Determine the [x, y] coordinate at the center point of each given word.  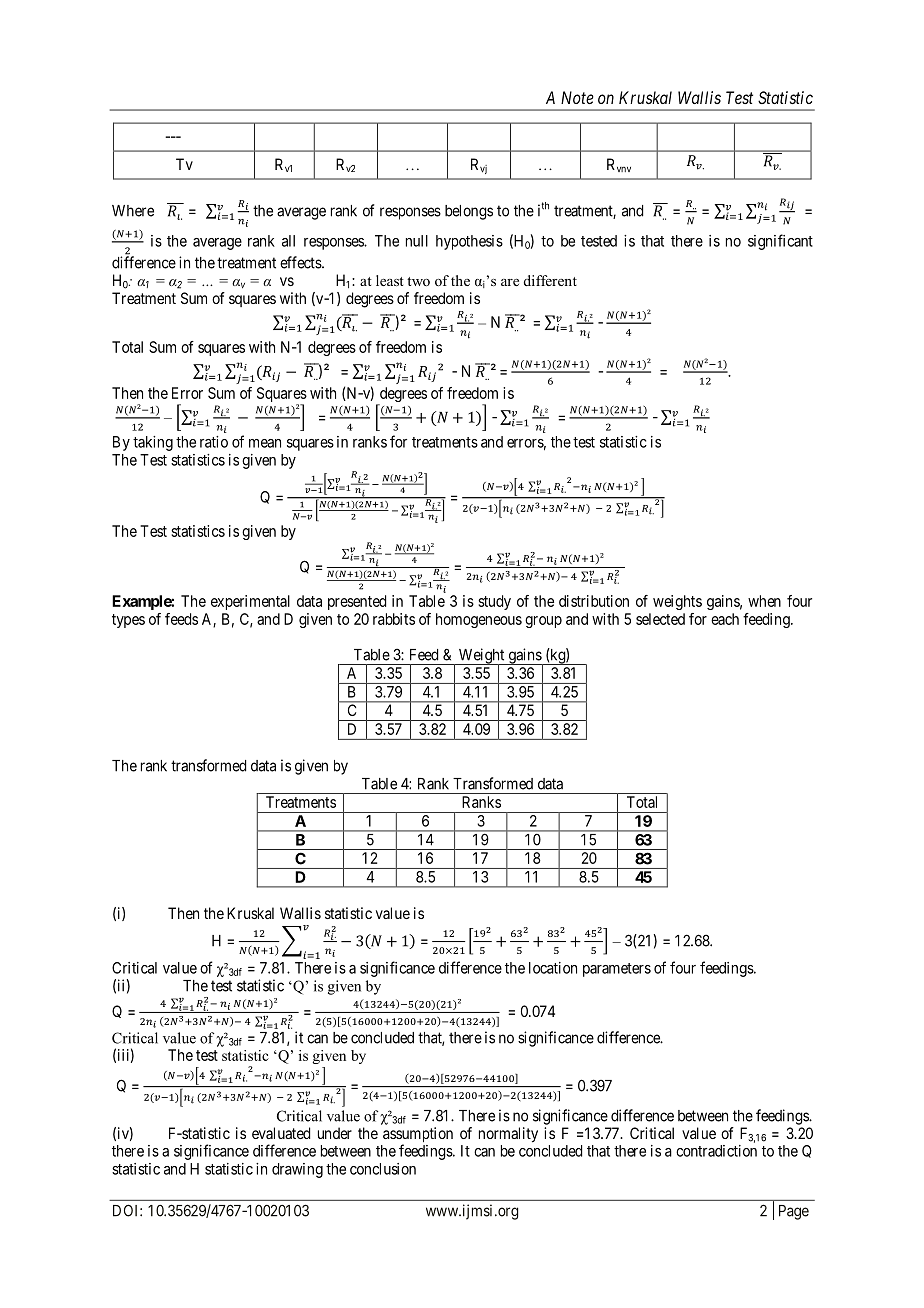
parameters [617, 970]
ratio [214, 442]
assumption [418, 1136]
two [418, 281]
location [553, 968]
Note [577, 97]
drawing [297, 1170]
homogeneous [479, 620]
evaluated [281, 1133]
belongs [469, 212]
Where [133, 211]
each [725, 619]
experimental [250, 602]
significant [780, 242]
